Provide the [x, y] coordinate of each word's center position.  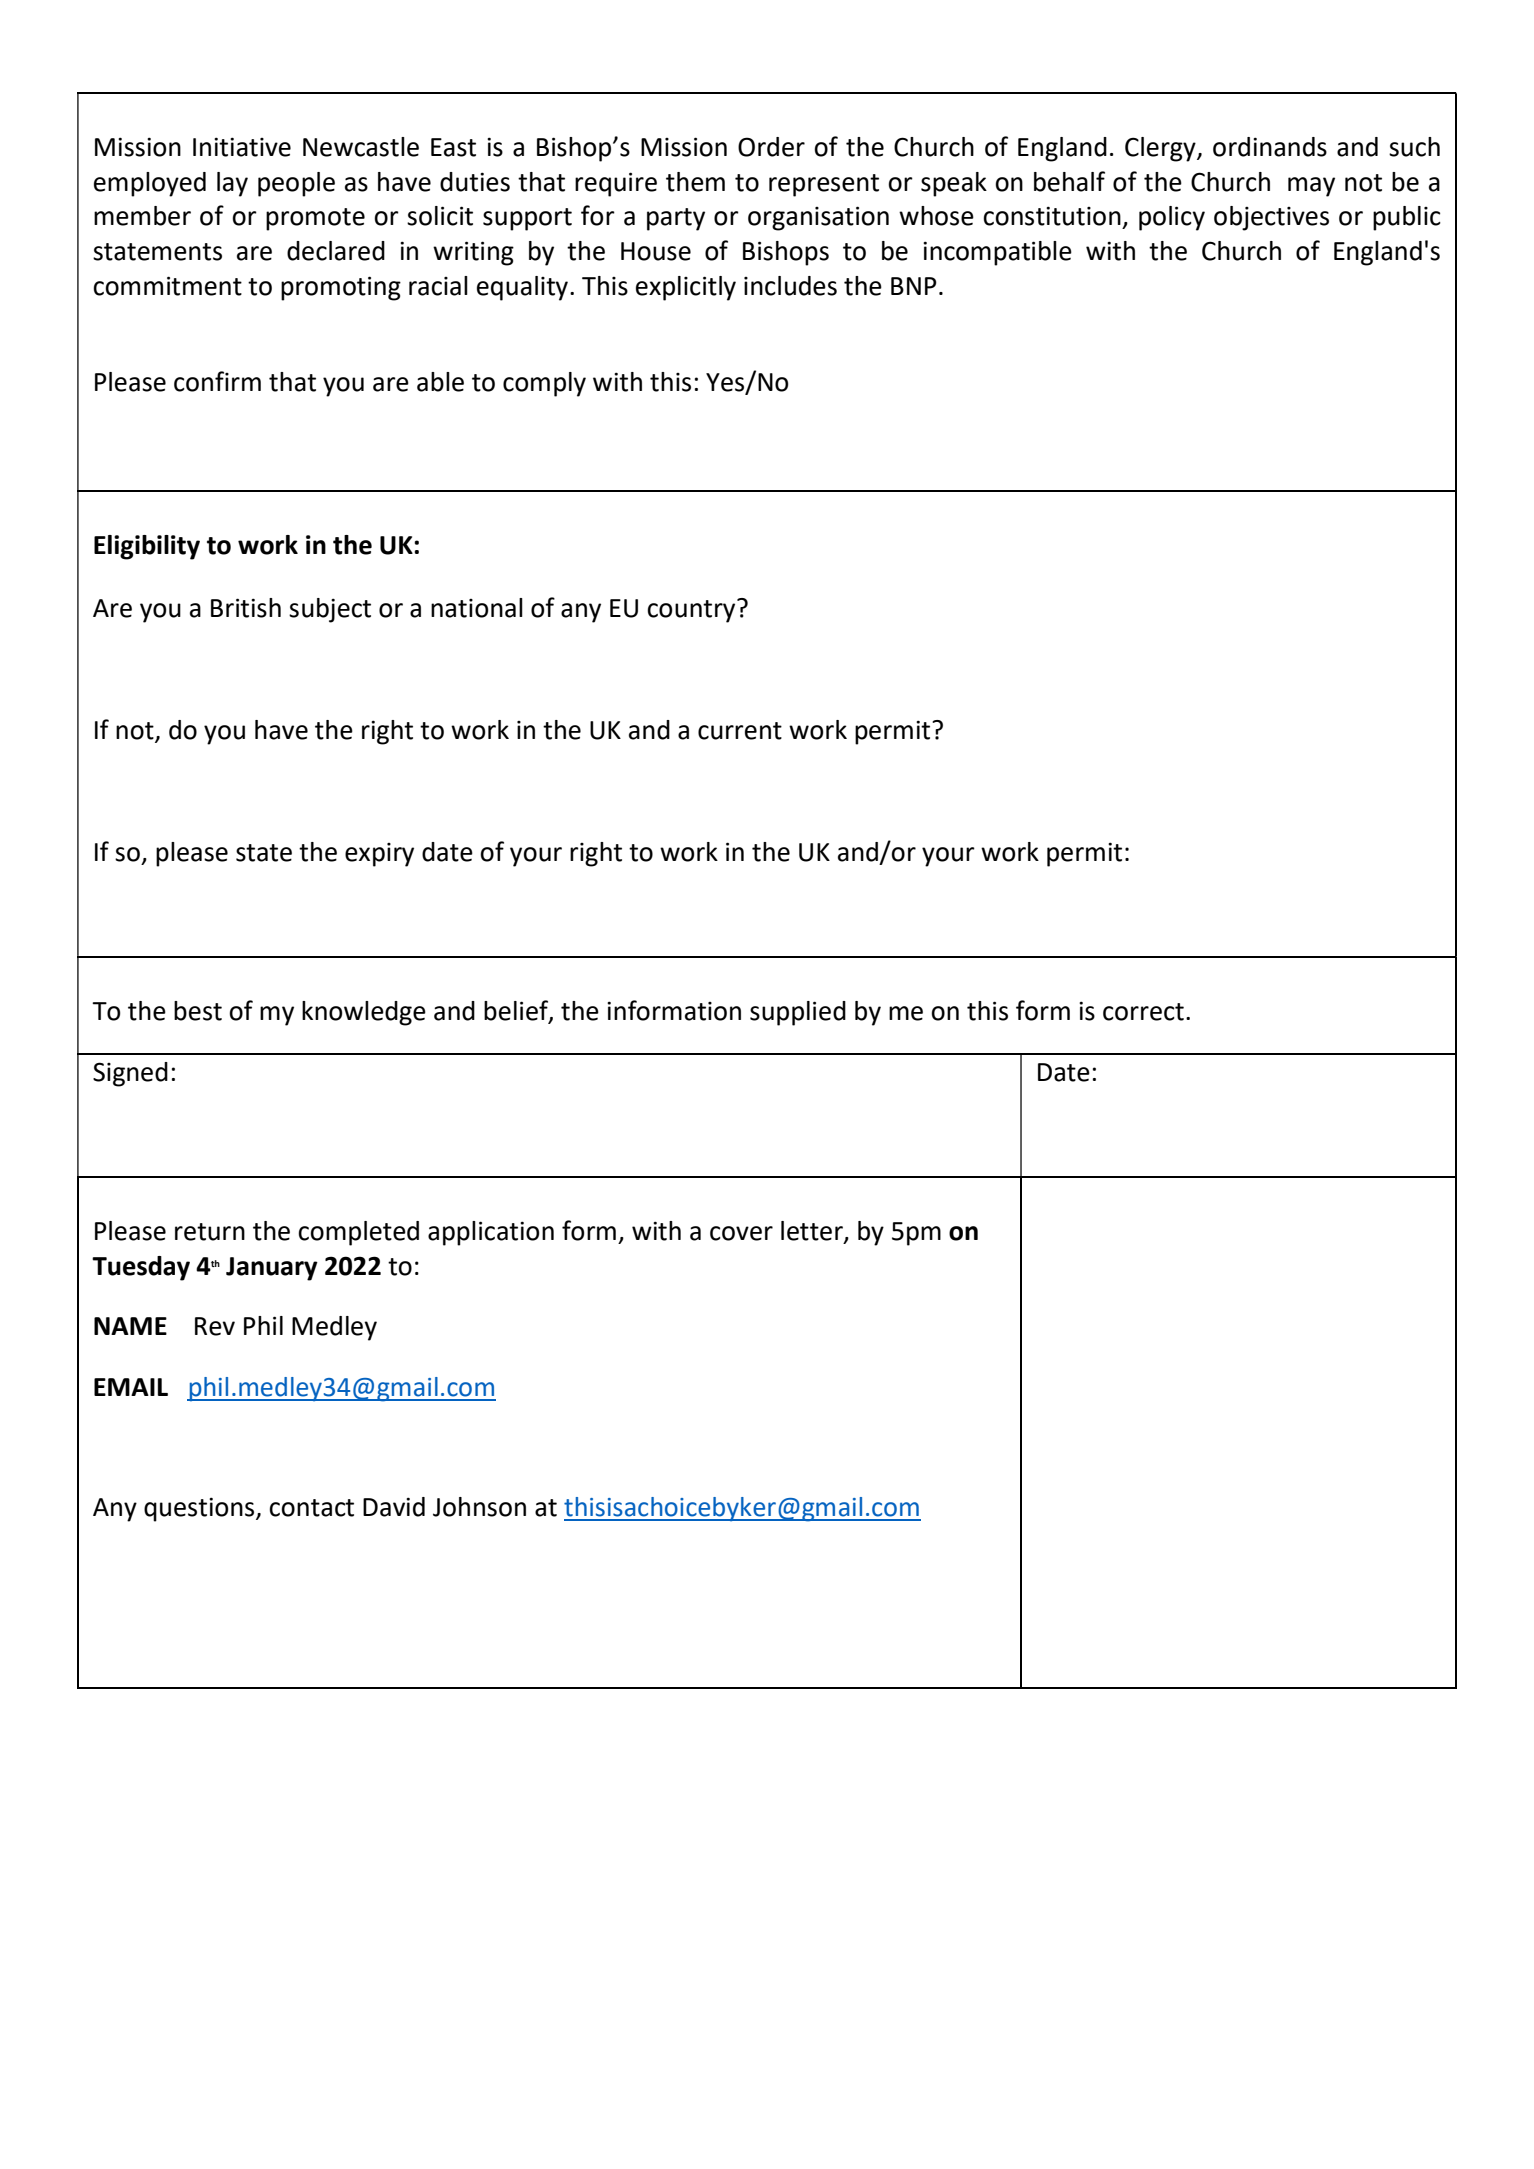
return [210, 1232]
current [740, 731]
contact [311, 1508]
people [296, 184]
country [692, 611]
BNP [914, 286]
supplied [798, 1013]
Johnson [479, 1507]
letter [813, 1232]
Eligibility [147, 547]
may [1311, 187]
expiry [379, 855]
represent [824, 185]
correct [1143, 1012]
